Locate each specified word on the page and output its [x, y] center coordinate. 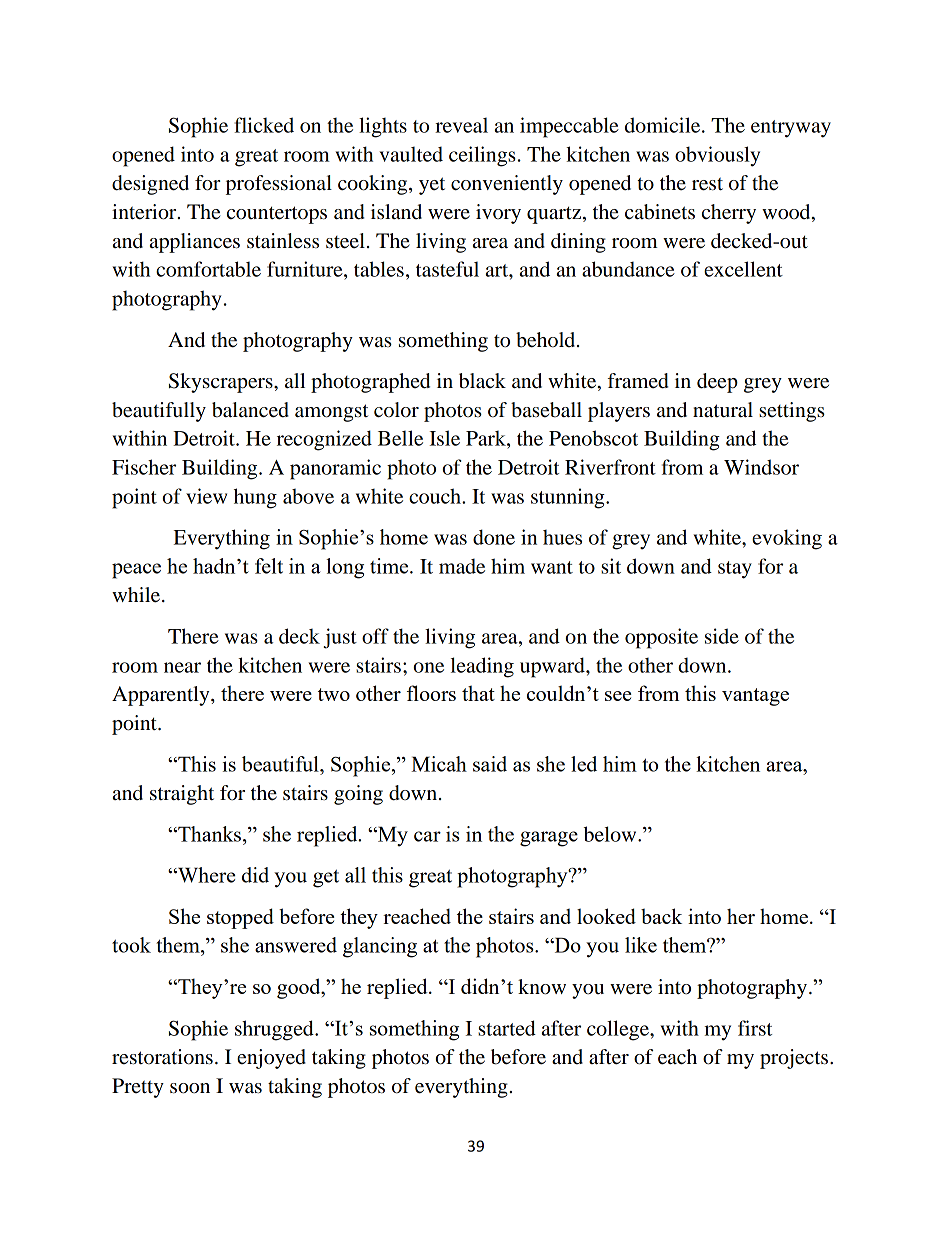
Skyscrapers [222, 383]
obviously [717, 156]
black [482, 381]
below [611, 834]
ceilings [482, 156]
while [137, 595]
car [427, 836]
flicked [264, 125]
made [462, 566]
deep [717, 383]
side [722, 636]
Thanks [210, 834]
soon [190, 1088]
